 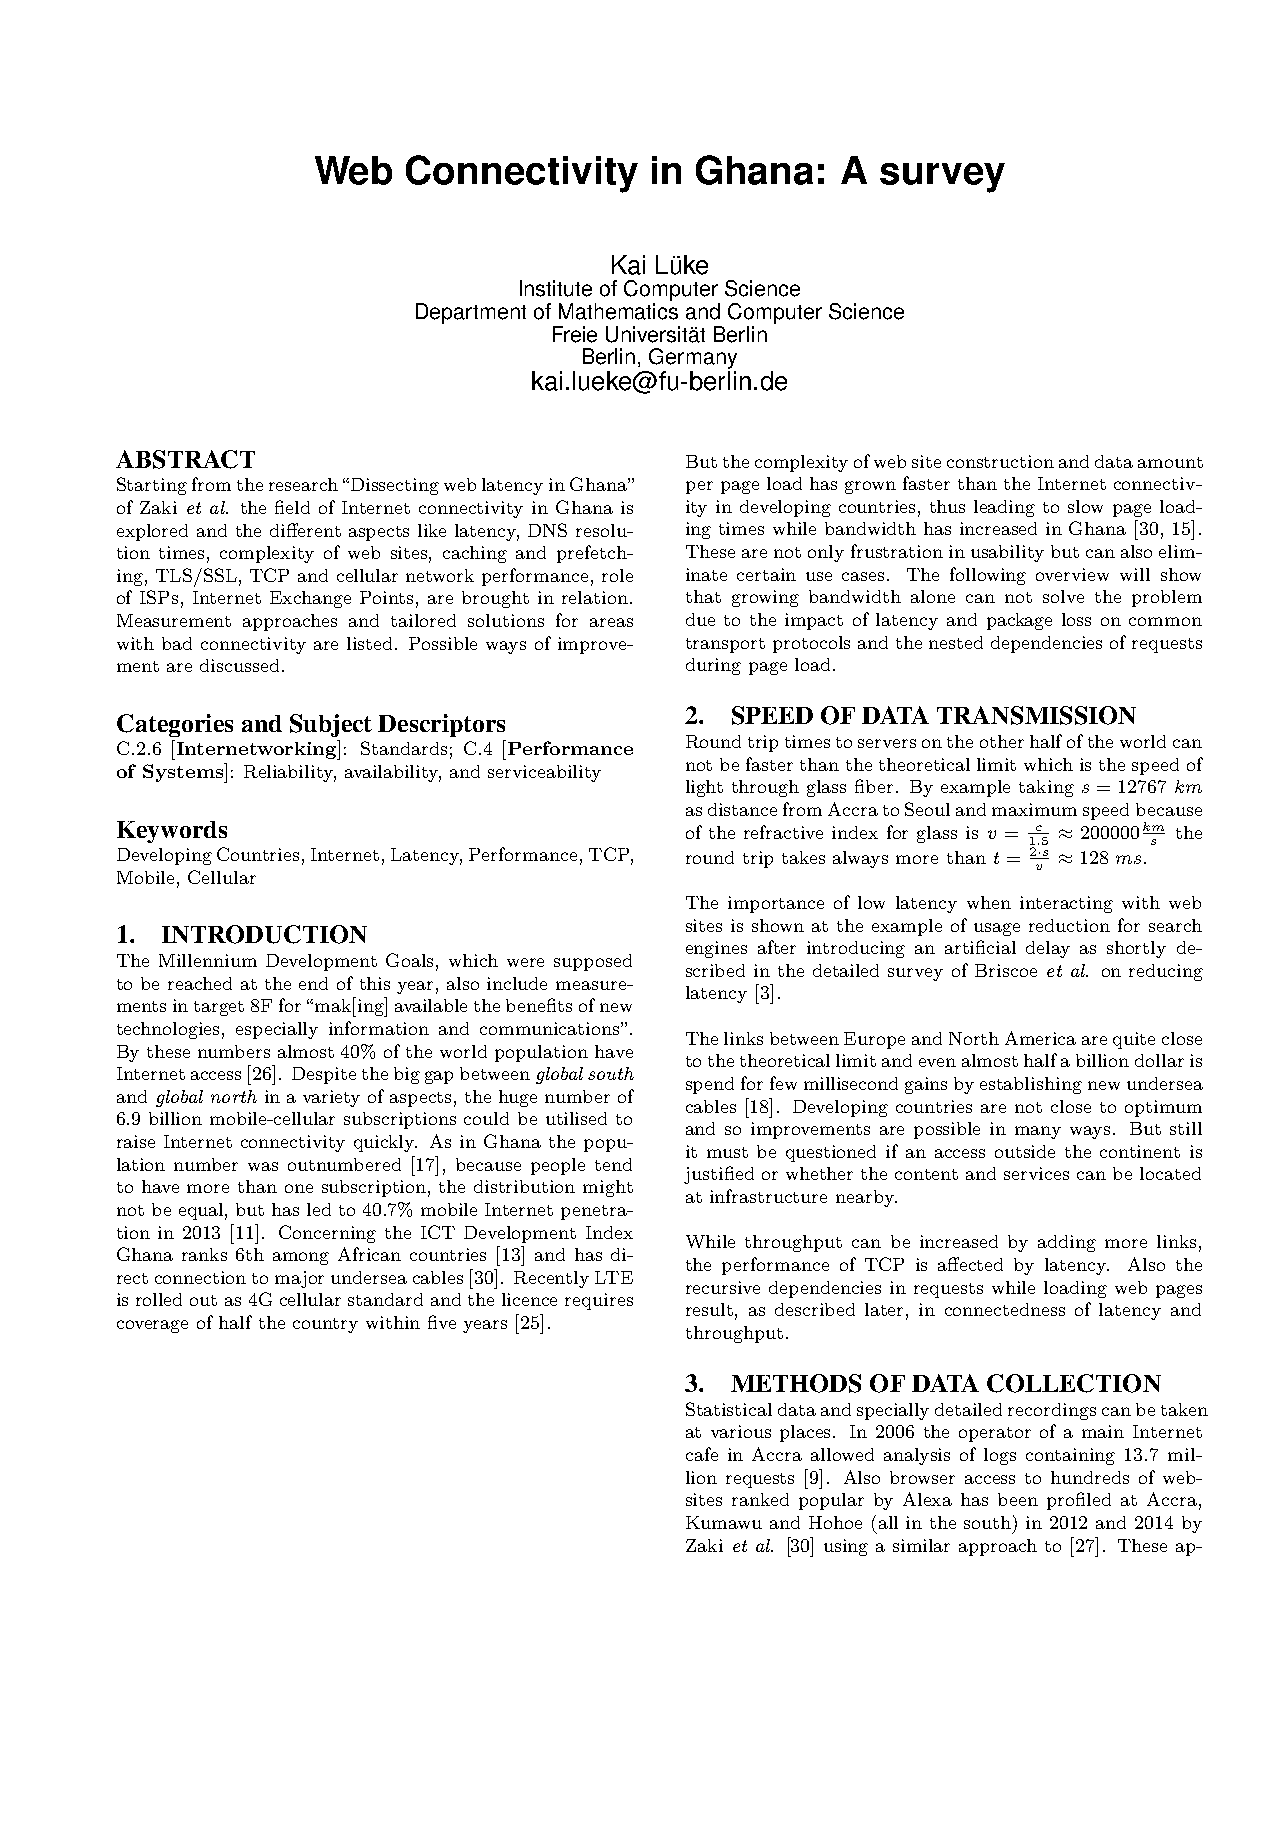 I want to click on might, so click(x=608, y=1188).
